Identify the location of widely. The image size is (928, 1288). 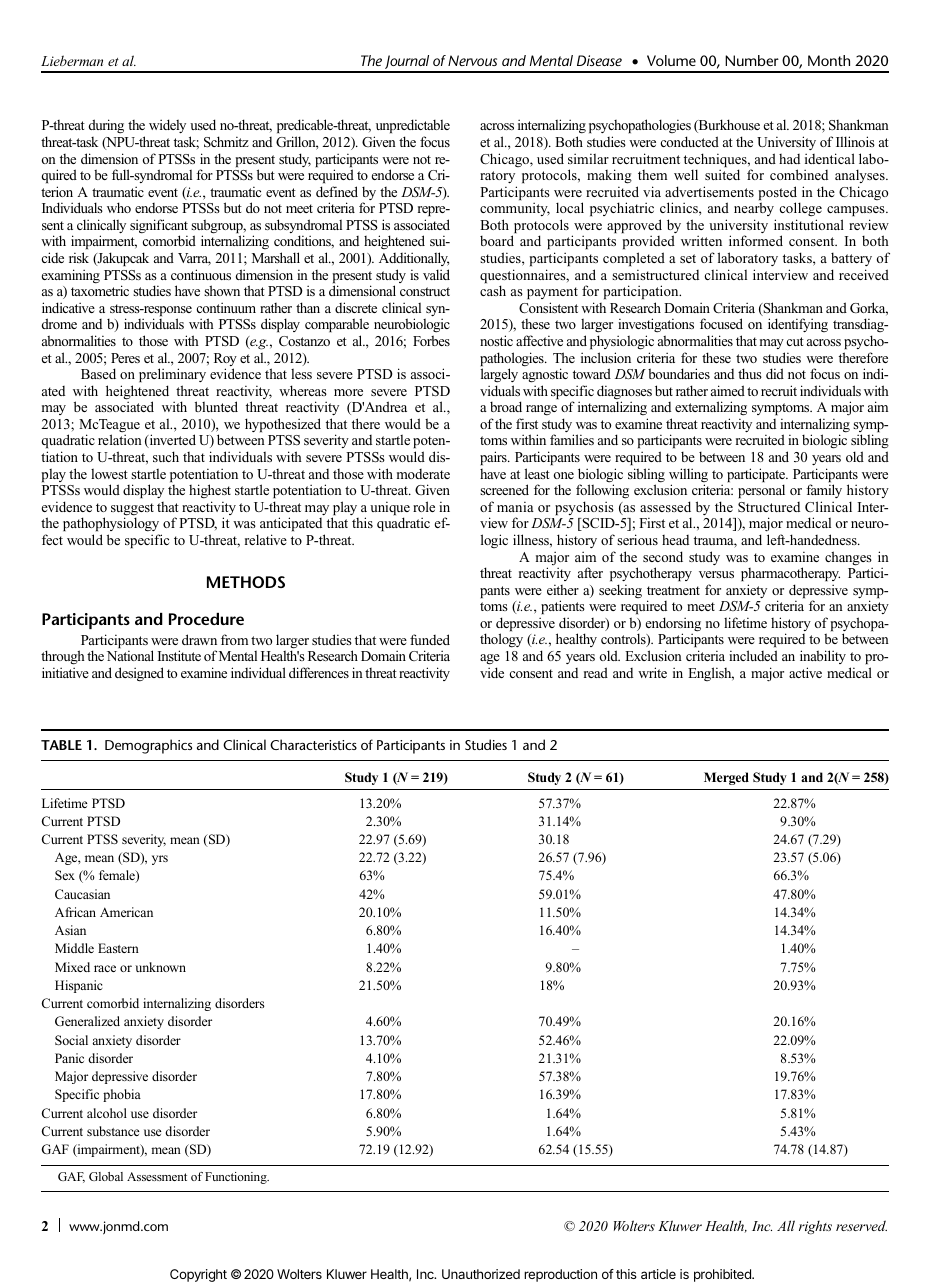
(167, 126).
